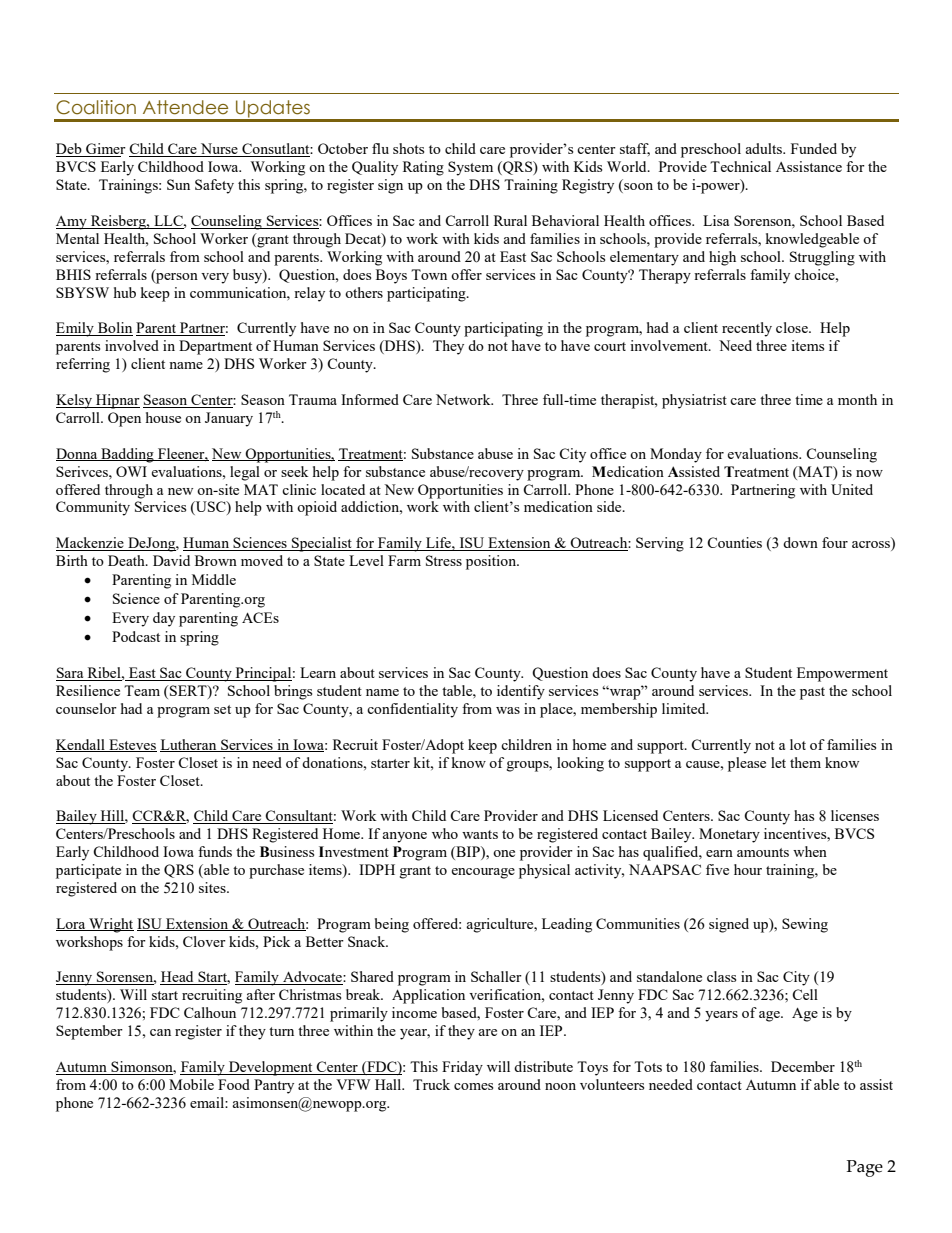  Describe the element at coordinates (470, 168) in the screenshot. I see `System` at that location.
